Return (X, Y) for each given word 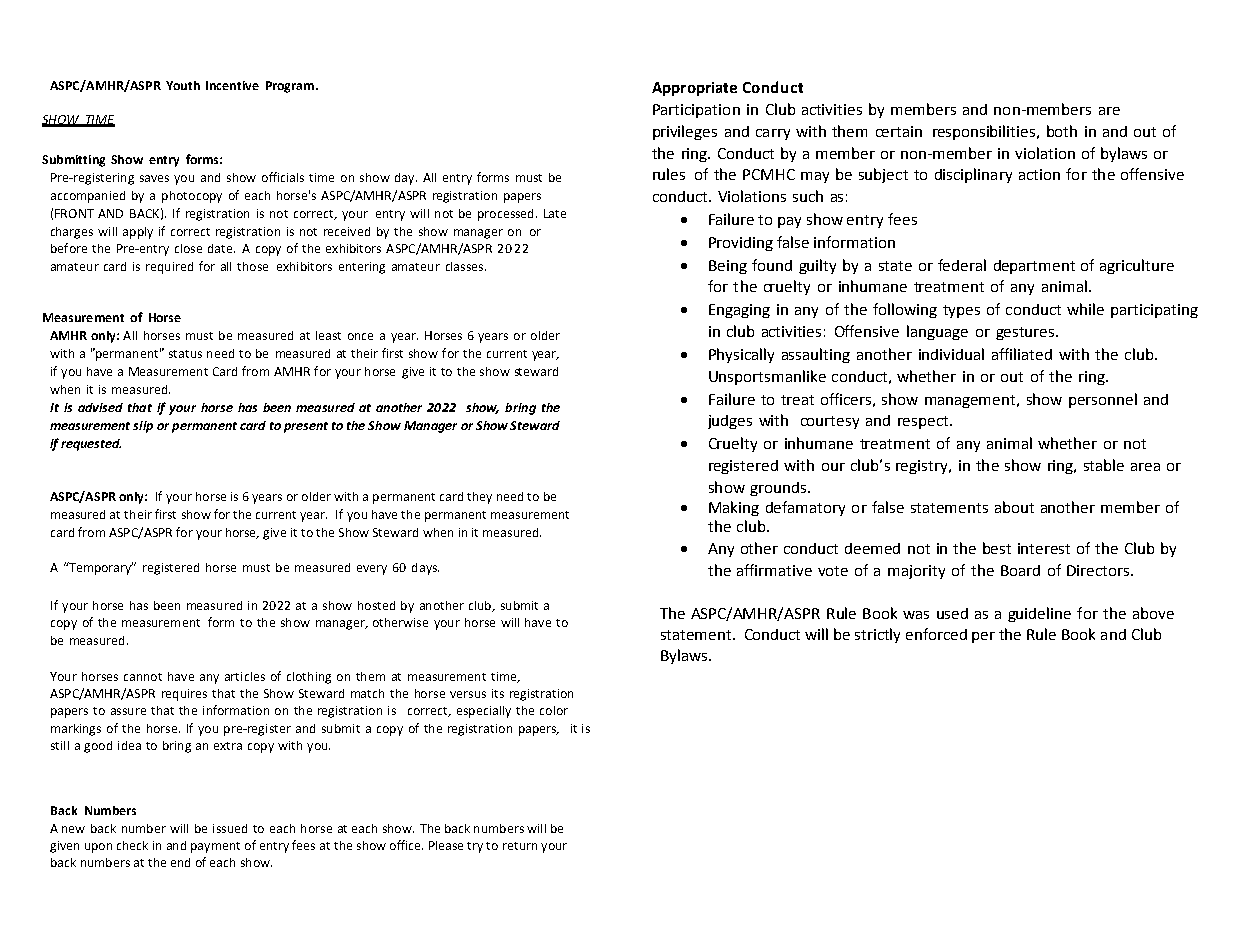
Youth (183, 85)
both (1062, 131)
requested (91, 445)
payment (215, 847)
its (498, 693)
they (479, 498)
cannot (143, 677)
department (1034, 267)
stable (1104, 465)
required (169, 268)
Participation (696, 111)
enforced (936, 634)
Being (728, 267)
